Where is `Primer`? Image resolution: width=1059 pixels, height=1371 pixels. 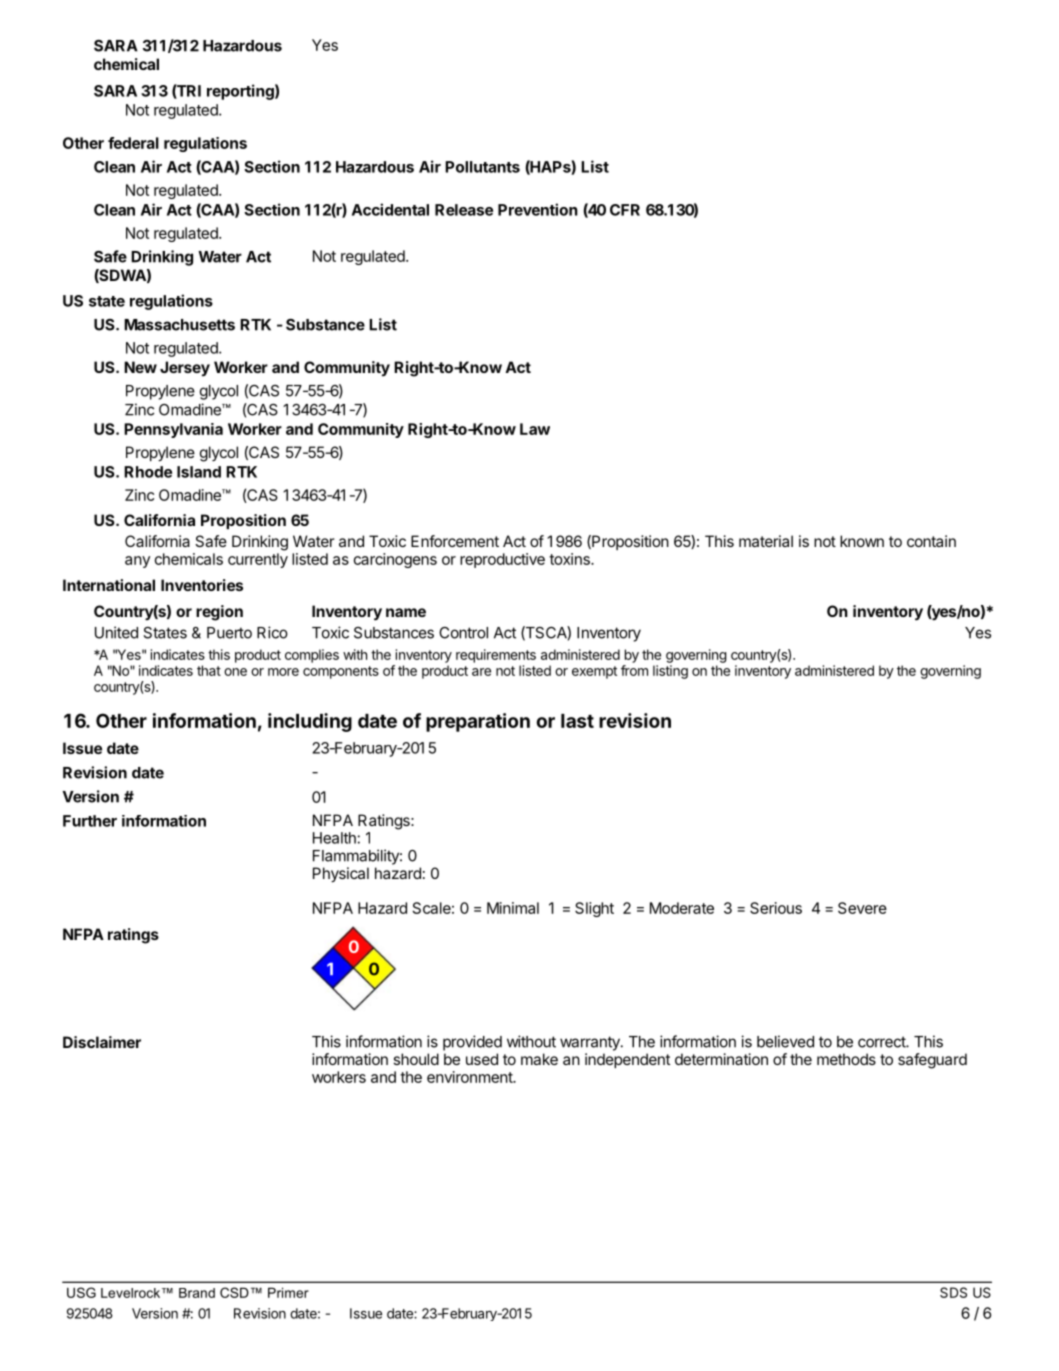 Primer is located at coordinates (288, 1292).
